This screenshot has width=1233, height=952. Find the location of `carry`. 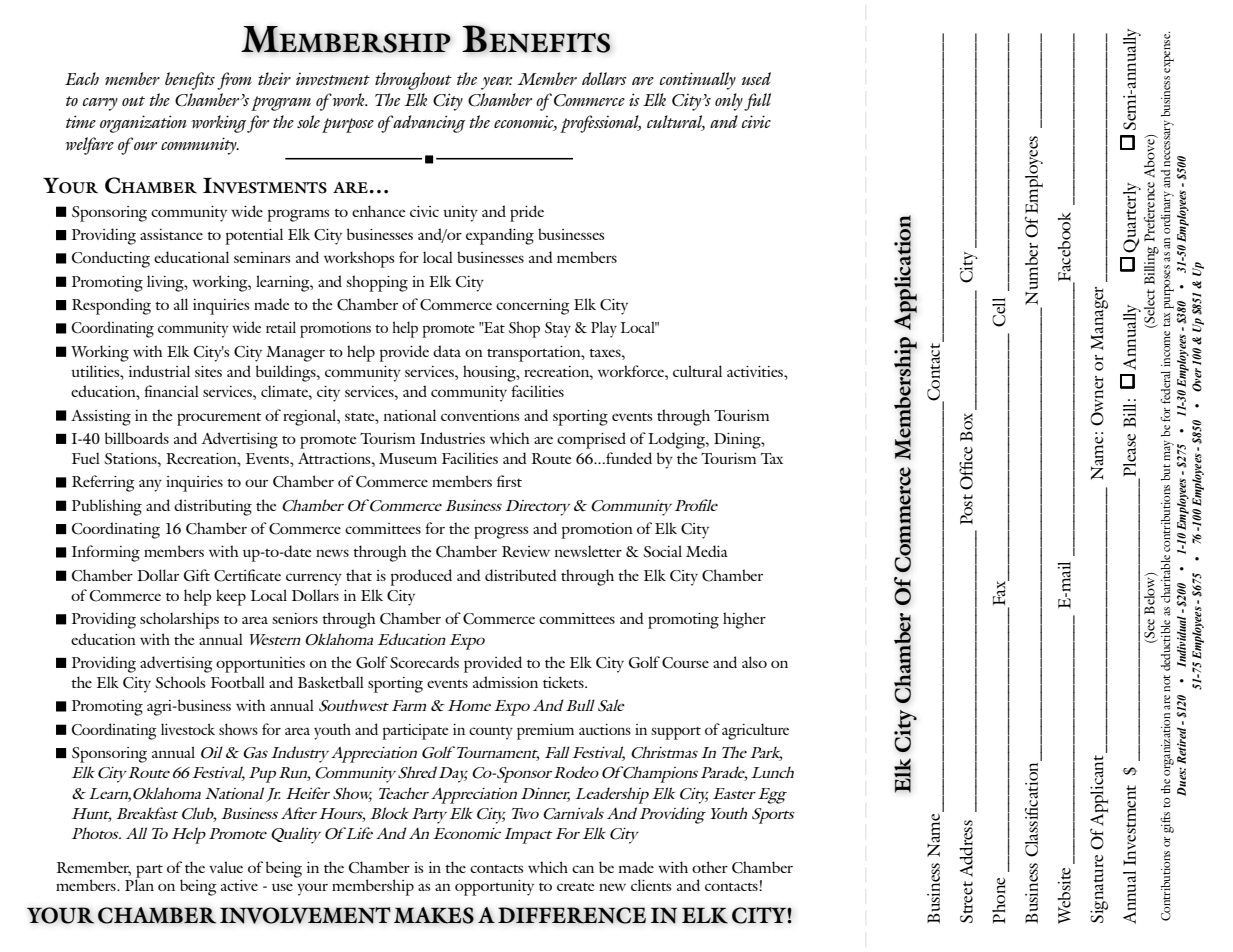

carry is located at coordinates (100, 104).
